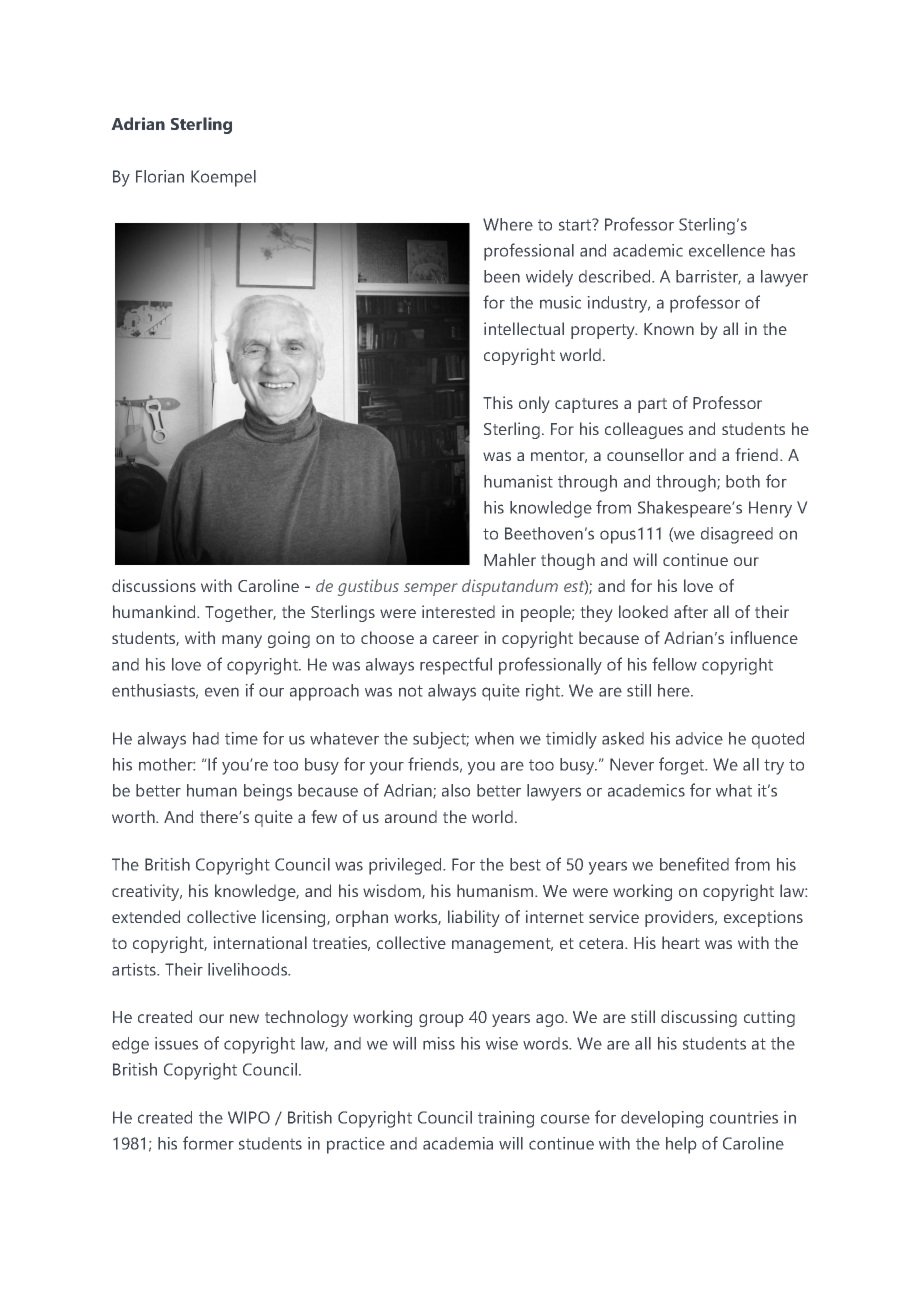  What do you see at coordinates (727, 250) in the screenshot?
I see `excellence` at bounding box center [727, 250].
